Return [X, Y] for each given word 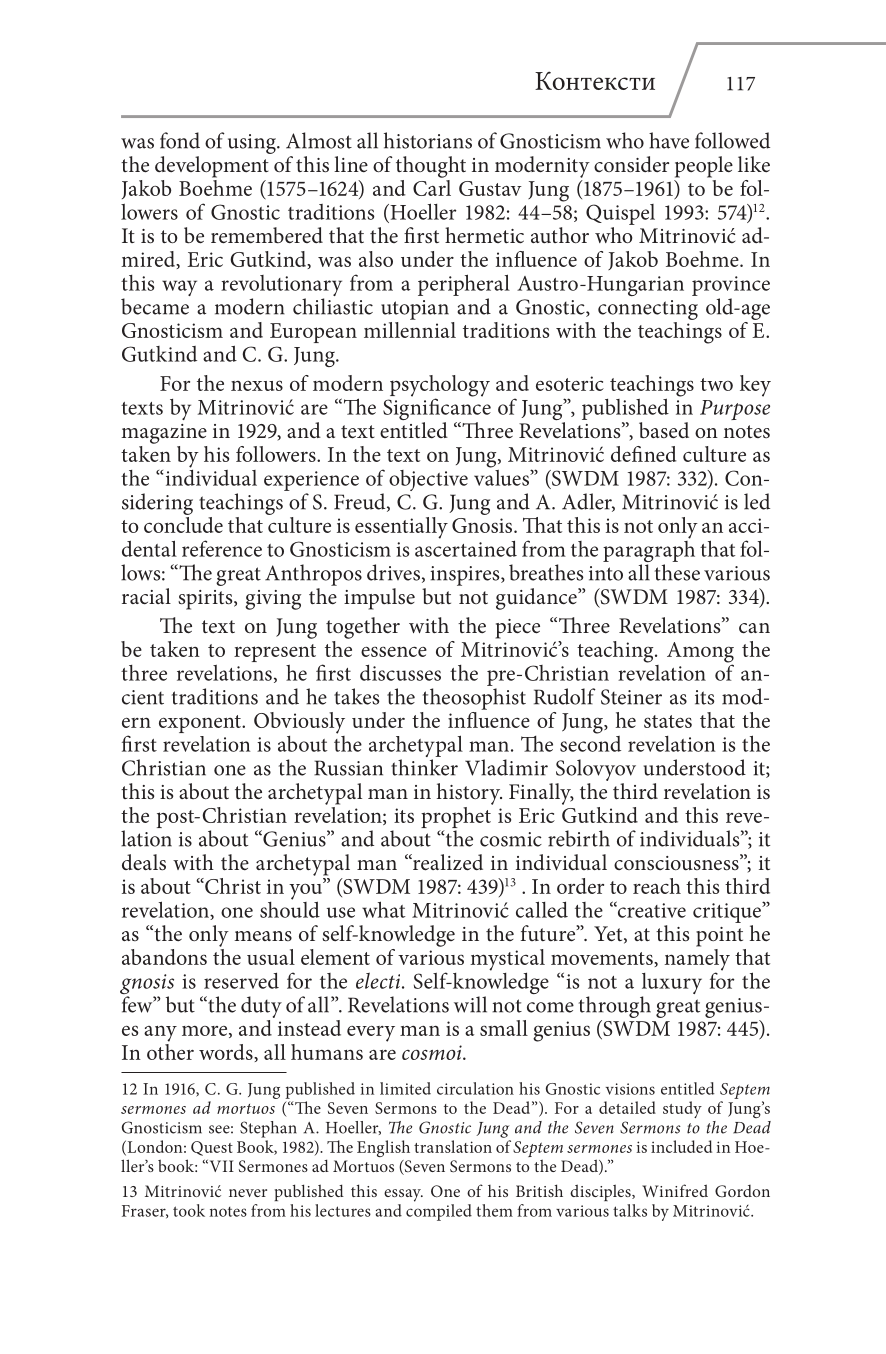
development [212, 167]
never [248, 1193]
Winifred [675, 1190]
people [704, 167]
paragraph [649, 551]
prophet [457, 816]
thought [431, 167]
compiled [439, 1211]
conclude [183, 523]
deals [144, 862]
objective [428, 480]
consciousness [677, 862]
